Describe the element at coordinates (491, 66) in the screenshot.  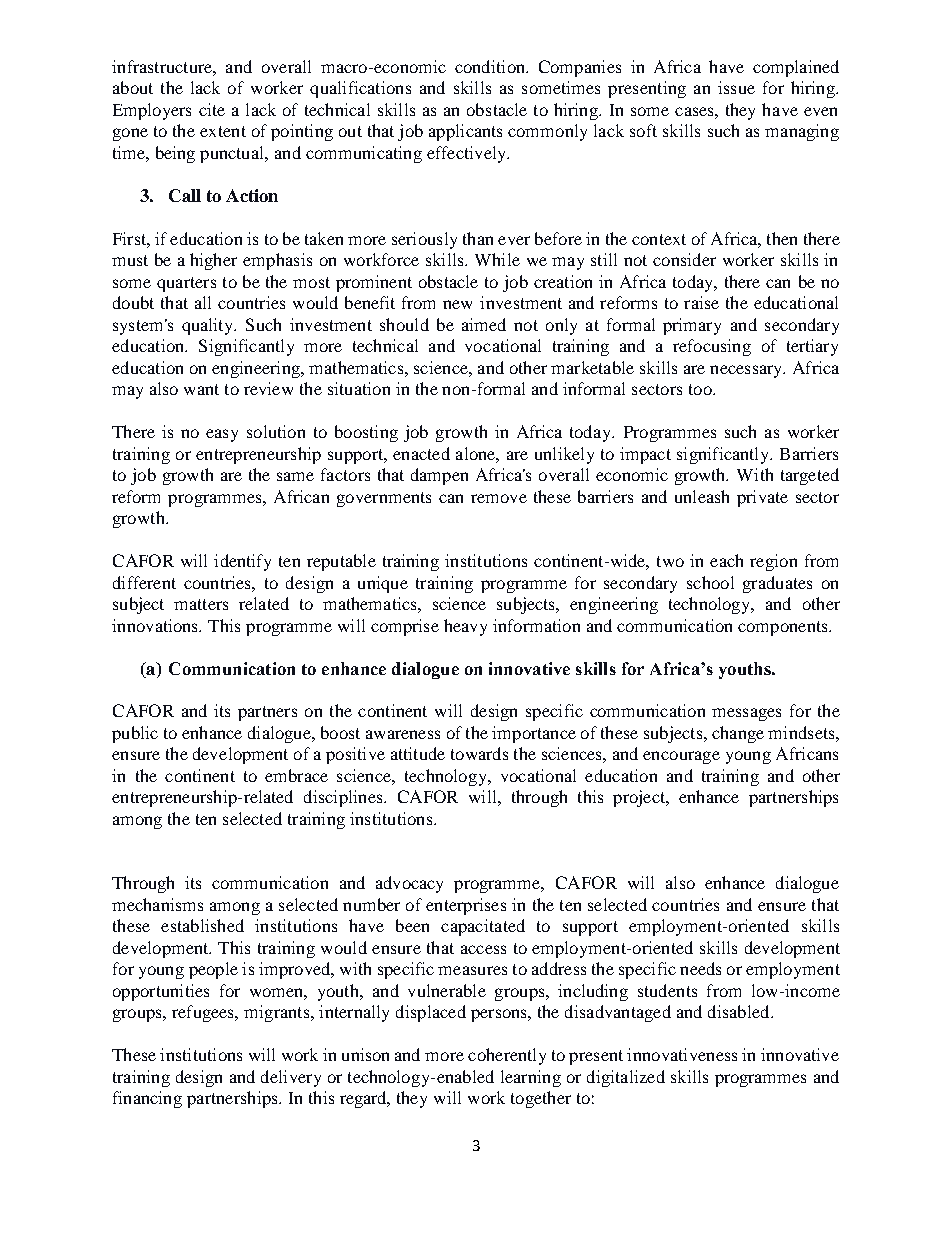
I see `condition` at that location.
